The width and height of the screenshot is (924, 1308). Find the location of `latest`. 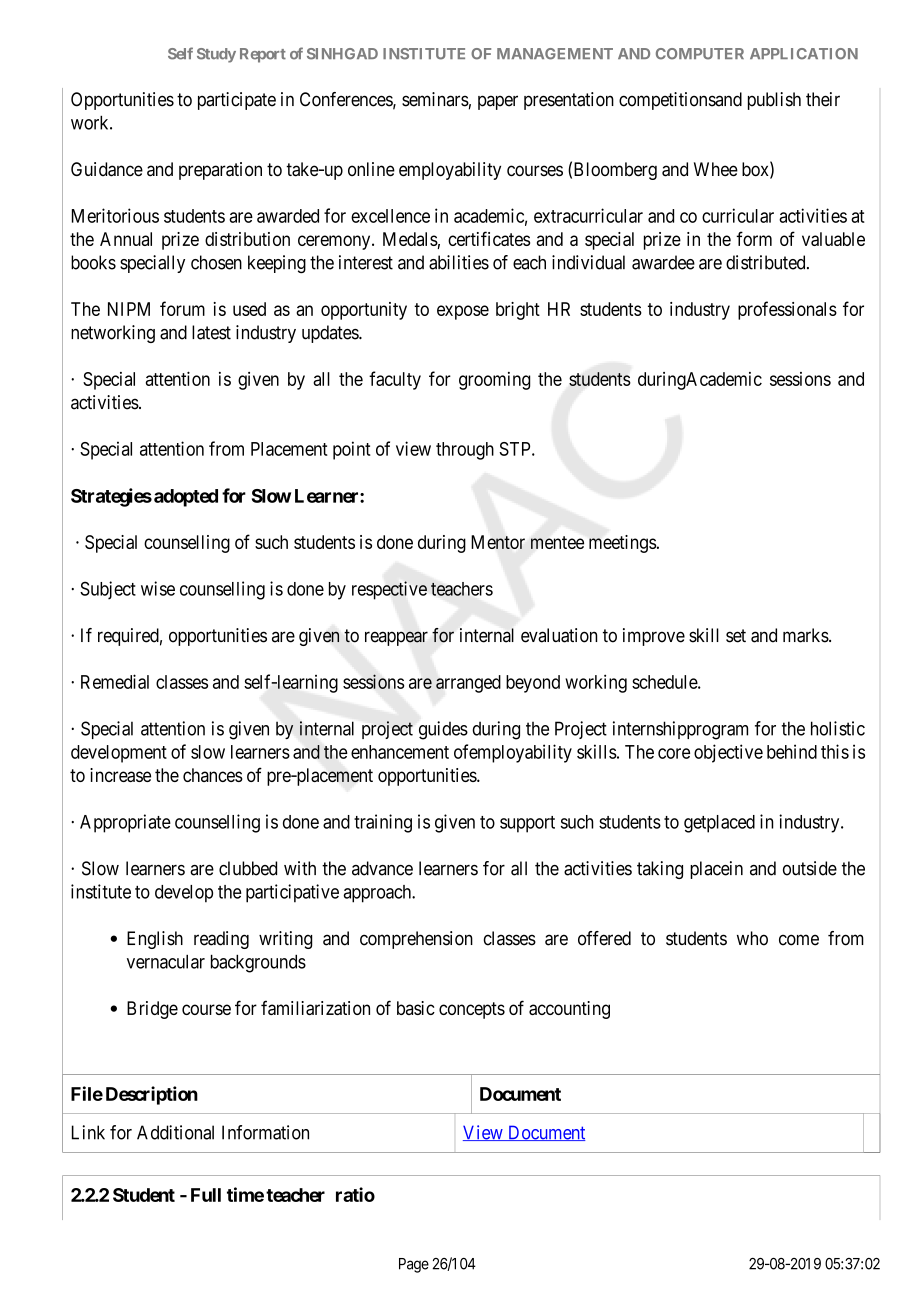

latest is located at coordinates (211, 332).
